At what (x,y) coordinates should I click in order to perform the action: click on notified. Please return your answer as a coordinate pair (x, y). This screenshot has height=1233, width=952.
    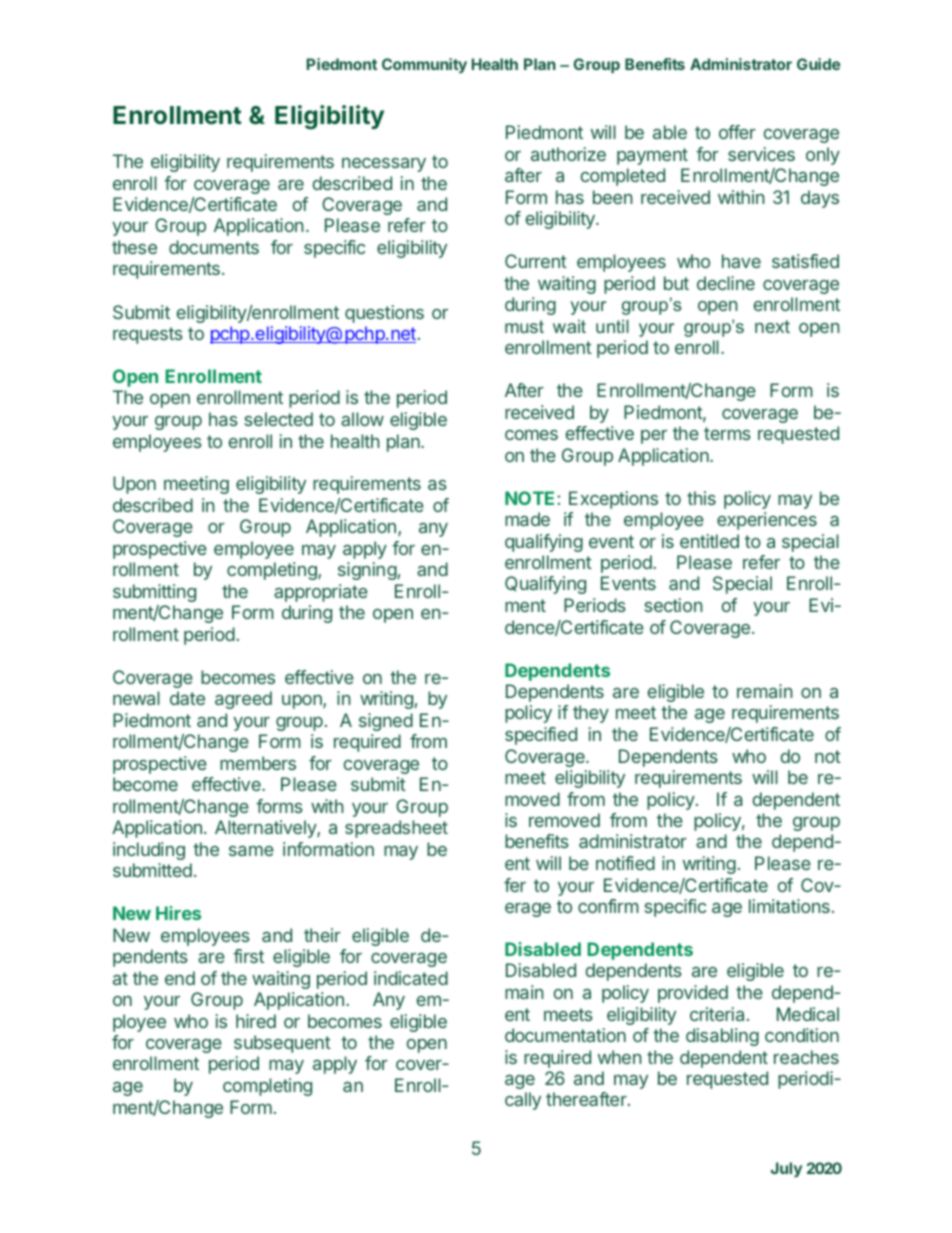
    Looking at the image, I should click on (625, 863).
